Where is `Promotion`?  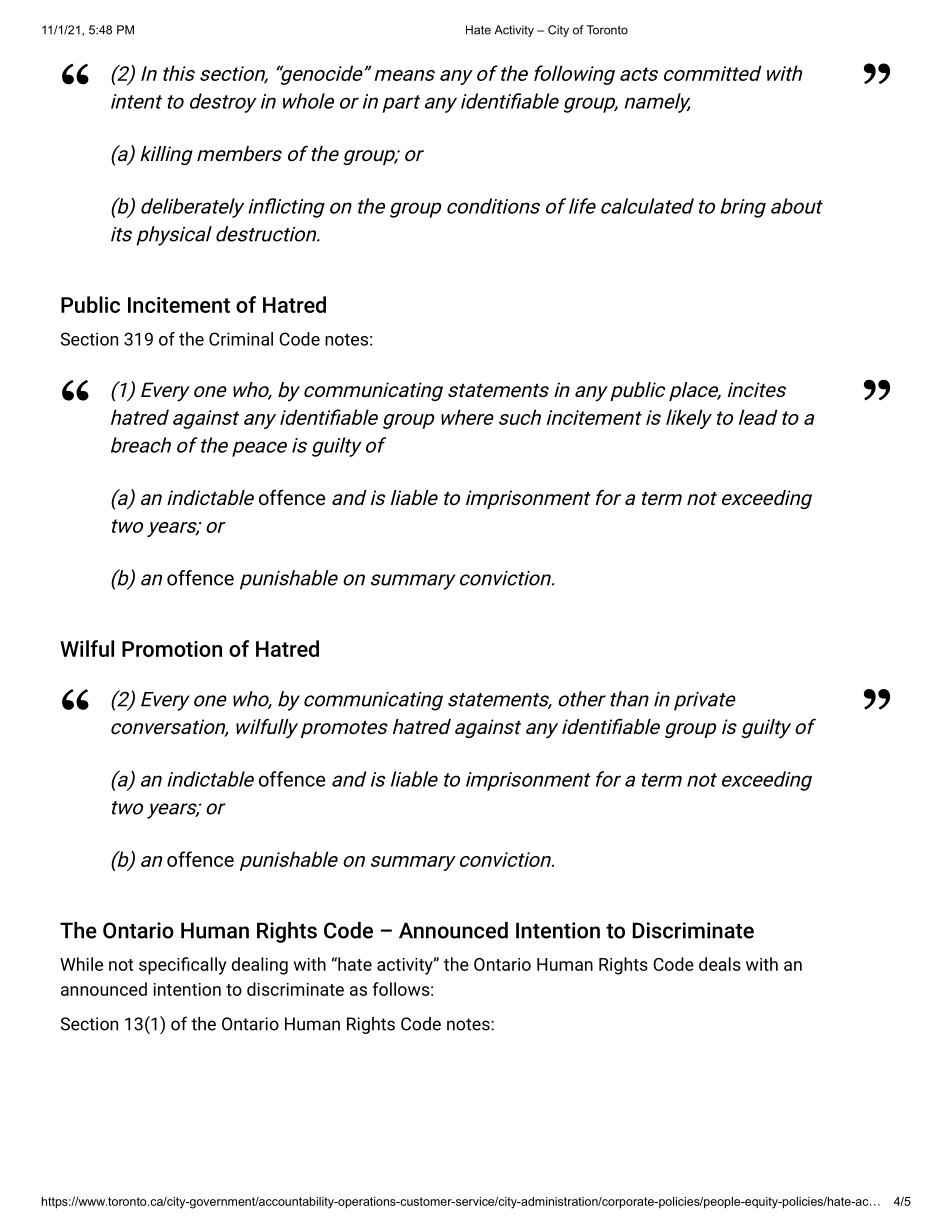 Promotion is located at coordinates (172, 649).
